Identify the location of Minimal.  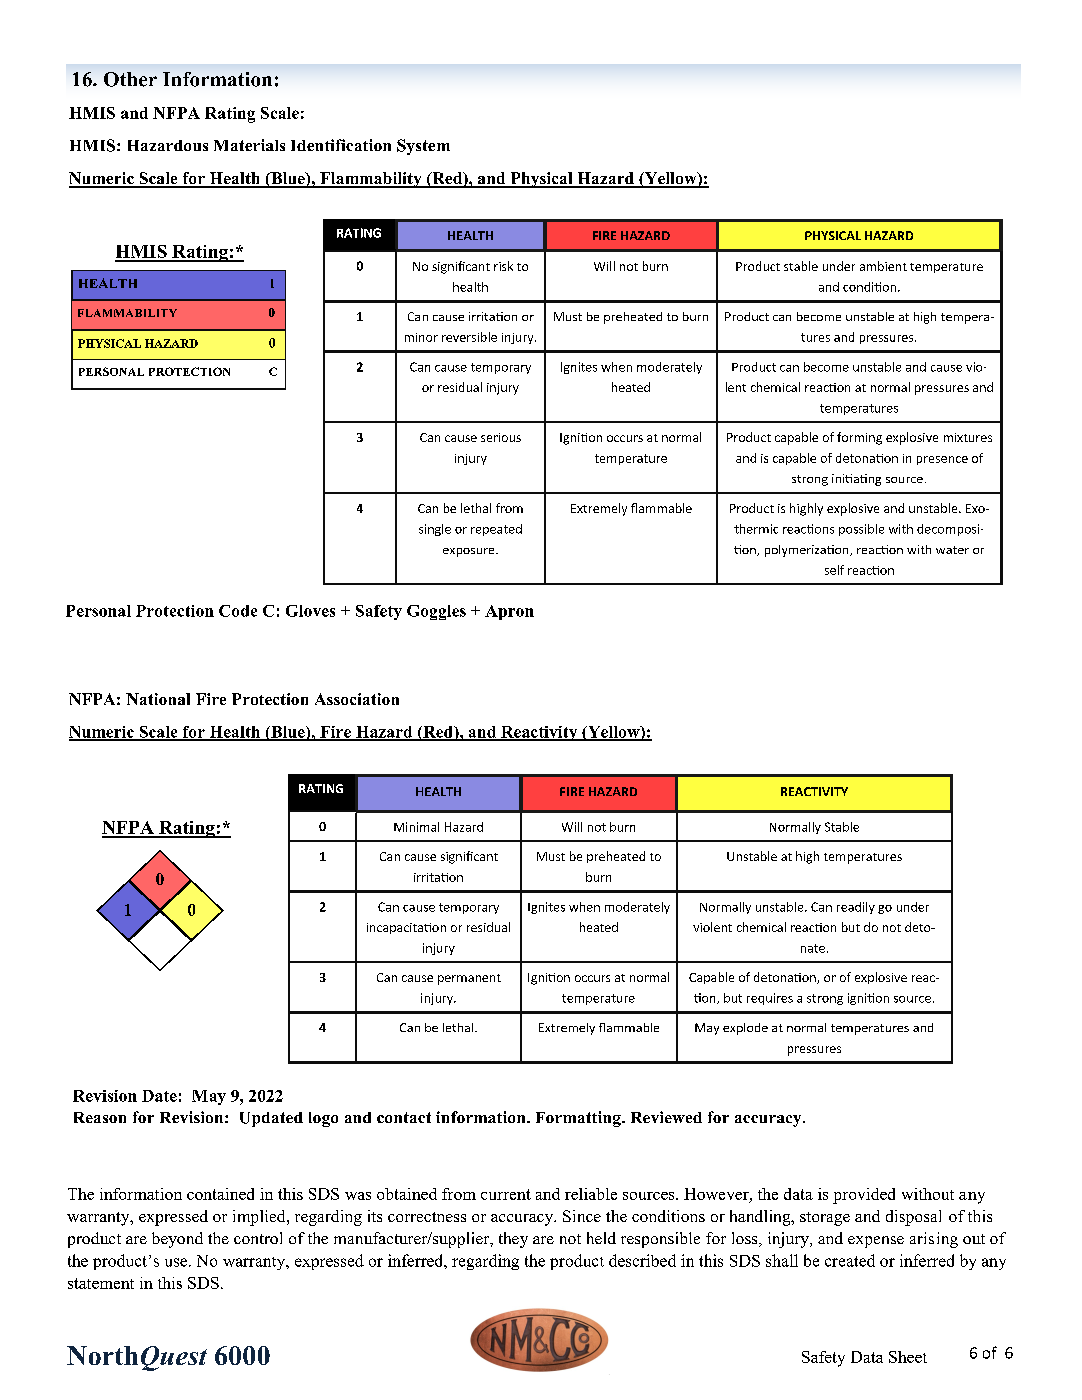
(416, 827).
